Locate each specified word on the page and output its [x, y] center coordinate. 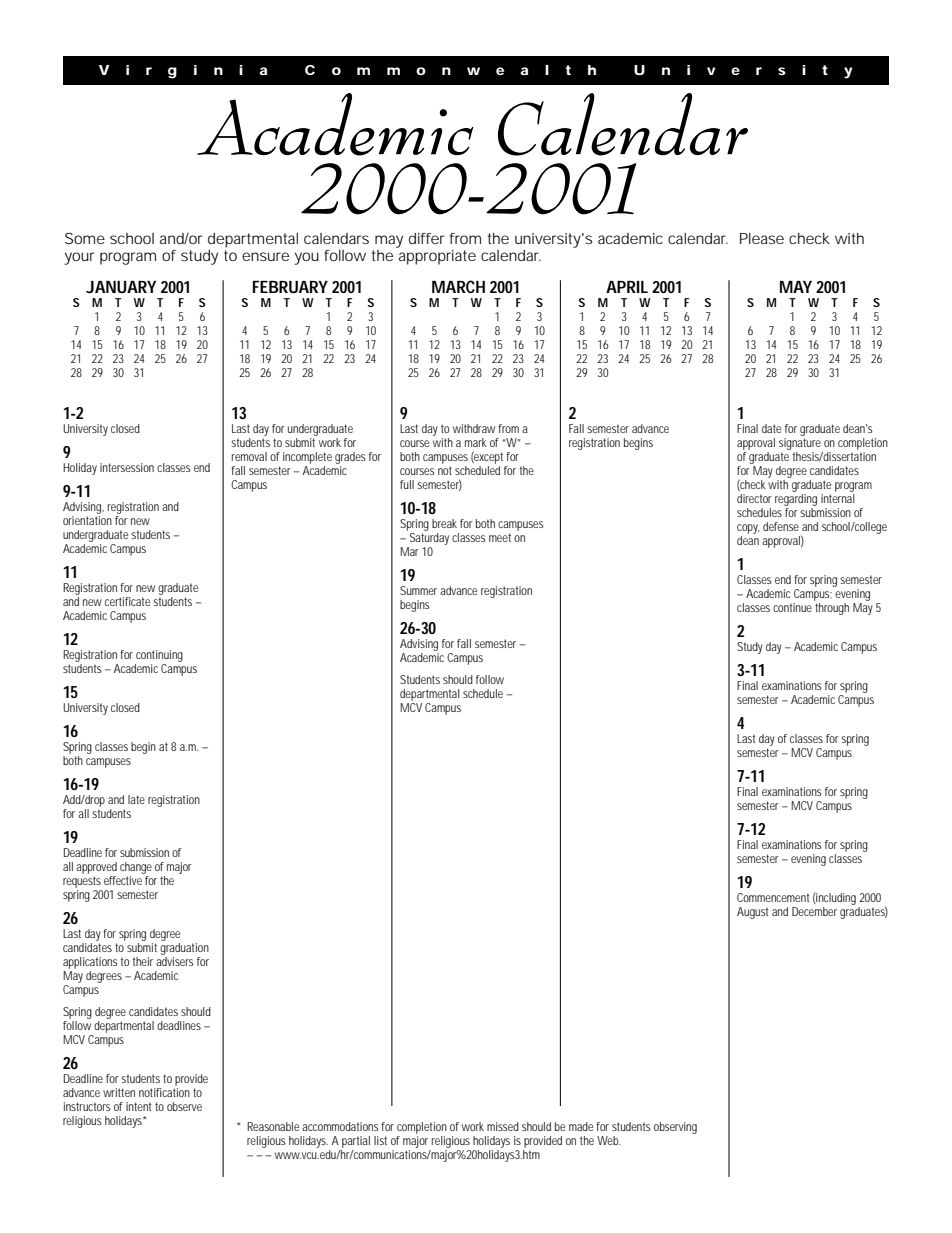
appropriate [437, 257]
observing [675, 1128]
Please [762, 238]
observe [184, 1106]
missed [503, 1126]
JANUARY [121, 287]
